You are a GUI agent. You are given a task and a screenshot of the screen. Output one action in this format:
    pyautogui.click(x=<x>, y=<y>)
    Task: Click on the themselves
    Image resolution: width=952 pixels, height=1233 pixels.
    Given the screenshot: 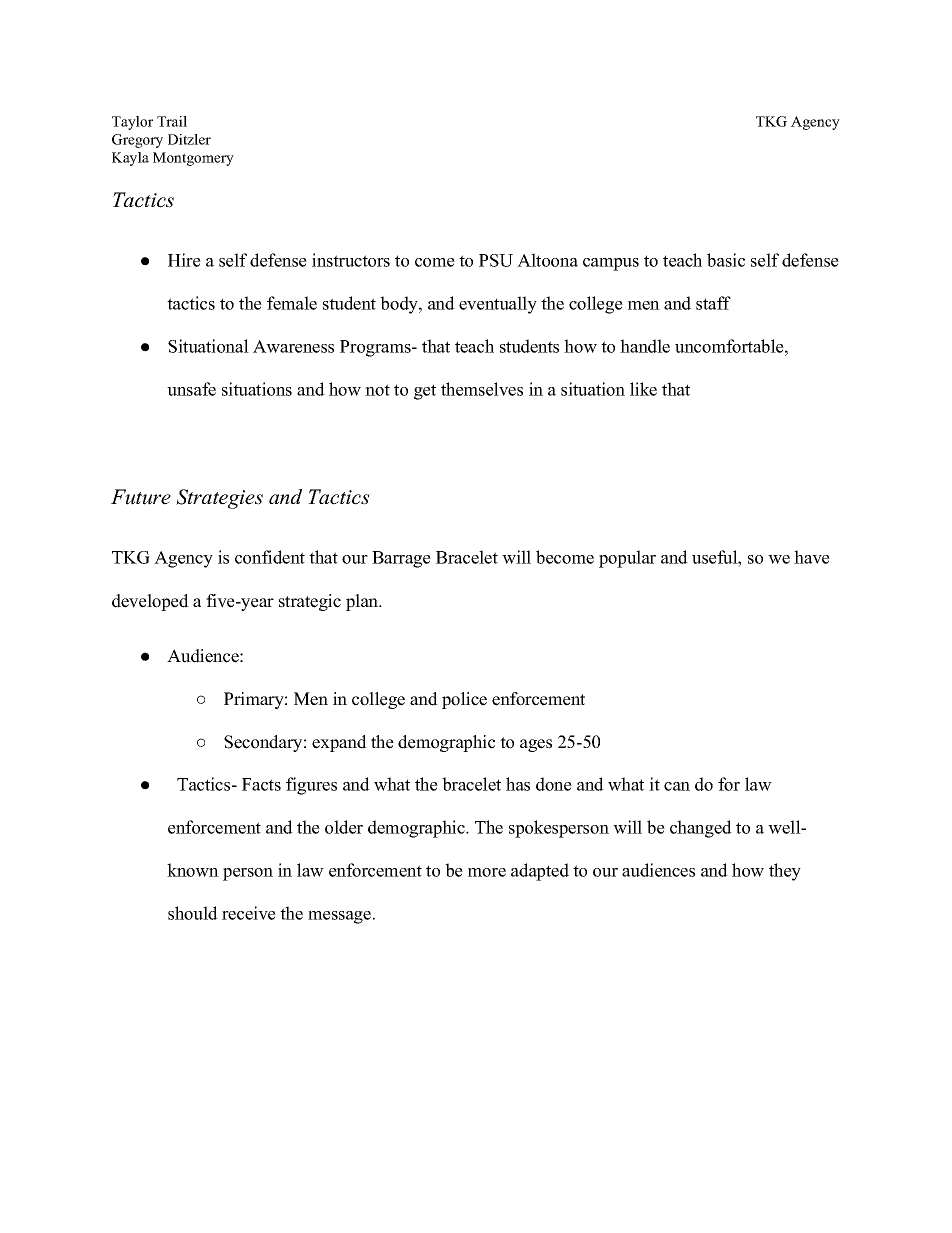 What is the action you would take?
    pyautogui.click(x=482, y=389)
